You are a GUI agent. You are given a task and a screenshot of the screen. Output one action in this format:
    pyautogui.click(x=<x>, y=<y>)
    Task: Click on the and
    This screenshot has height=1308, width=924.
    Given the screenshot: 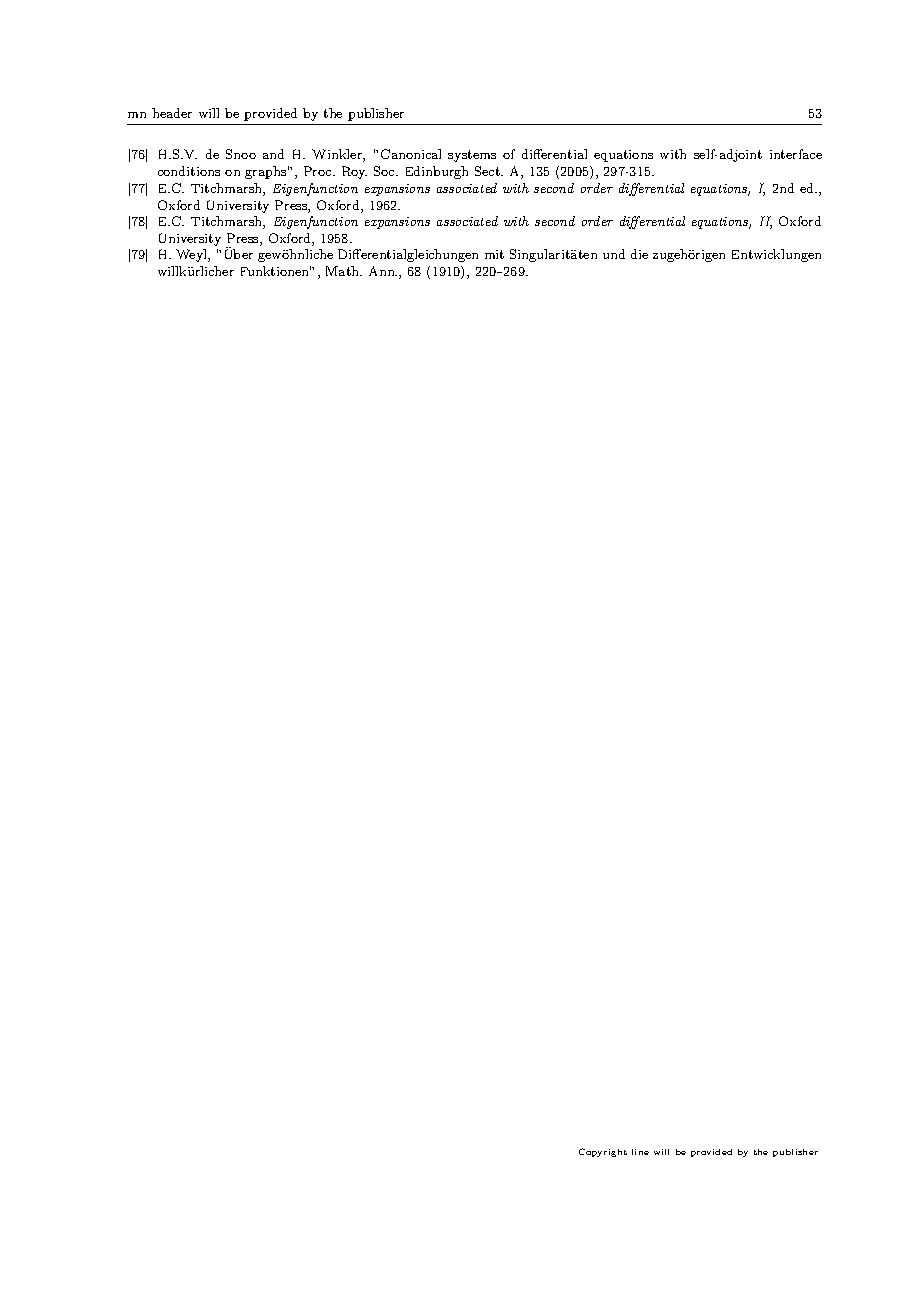 What is the action you would take?
    pyautogui.click(x=273, y=154)
